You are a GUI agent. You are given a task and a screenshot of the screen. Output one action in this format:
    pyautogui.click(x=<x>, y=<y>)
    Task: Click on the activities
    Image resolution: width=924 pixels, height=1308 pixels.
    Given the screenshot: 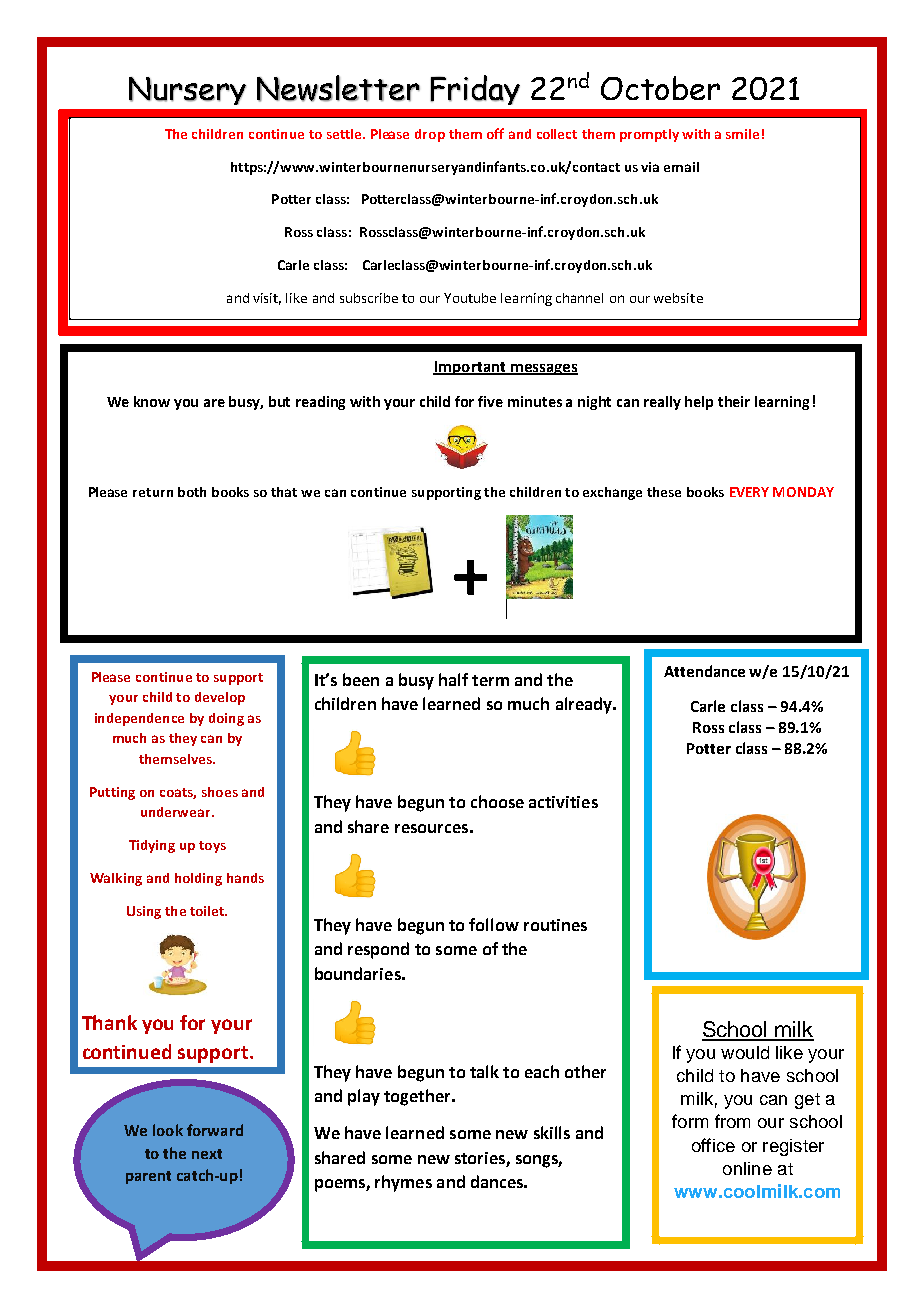 What is the action you would take?
    pyautogui.click(x=563, y=802)
